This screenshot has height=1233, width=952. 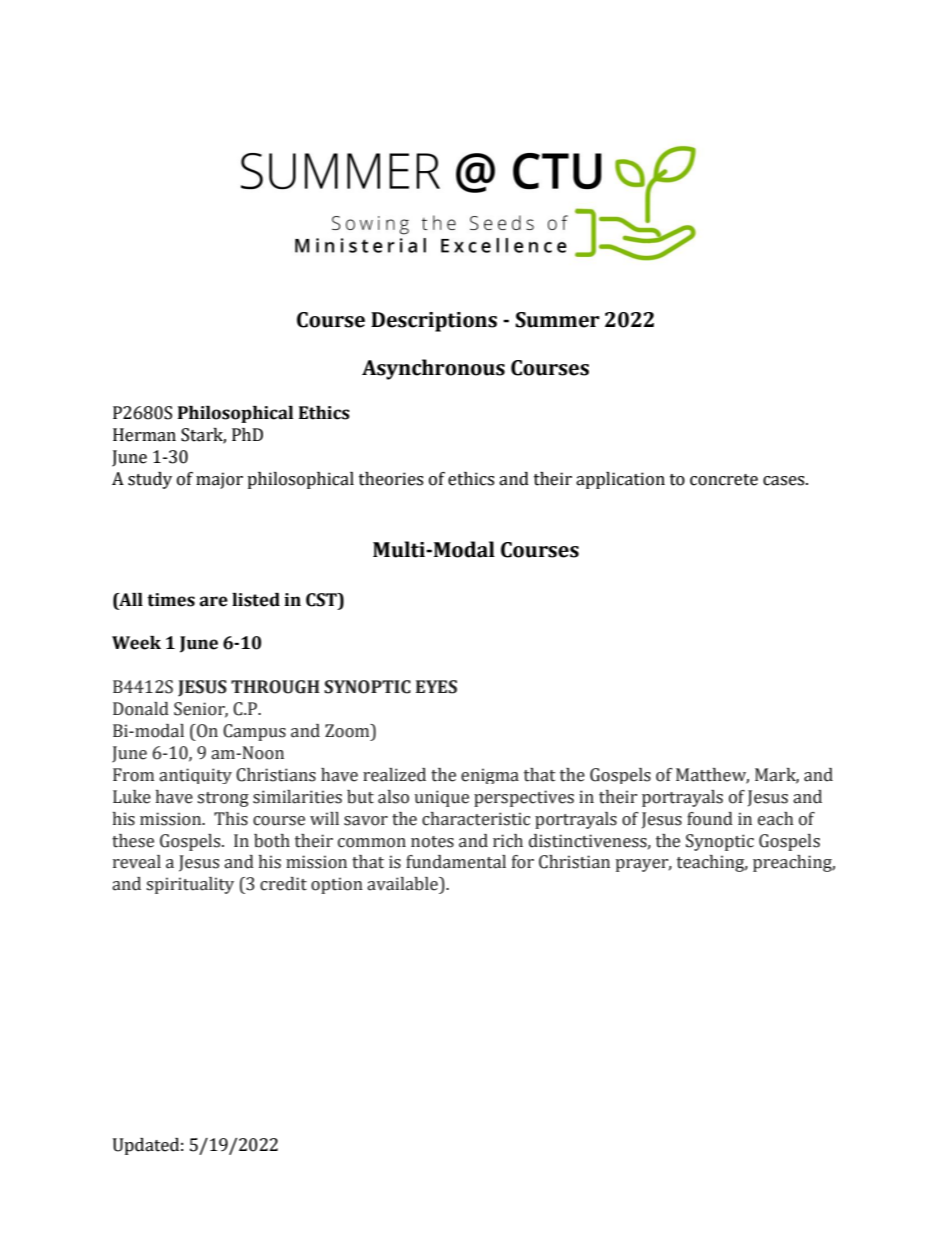 What do you see at coordinates (557, 320) in the screenshot?
I see `Summer` at bounding box center [557, 320].
